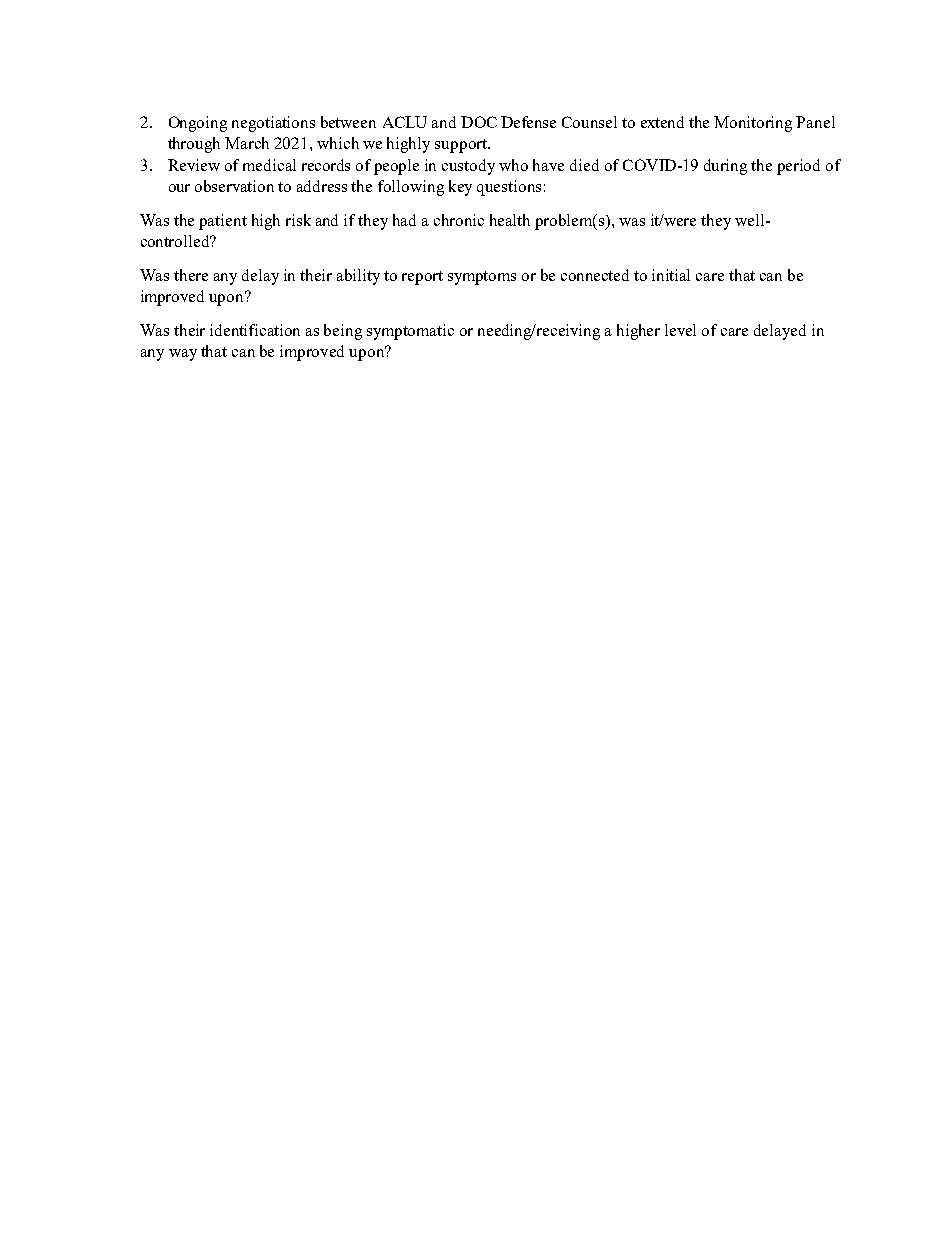  What do you see at coordinates (273, 124) in the page?
I see `negotiations` at bounding box center [273, 124].
